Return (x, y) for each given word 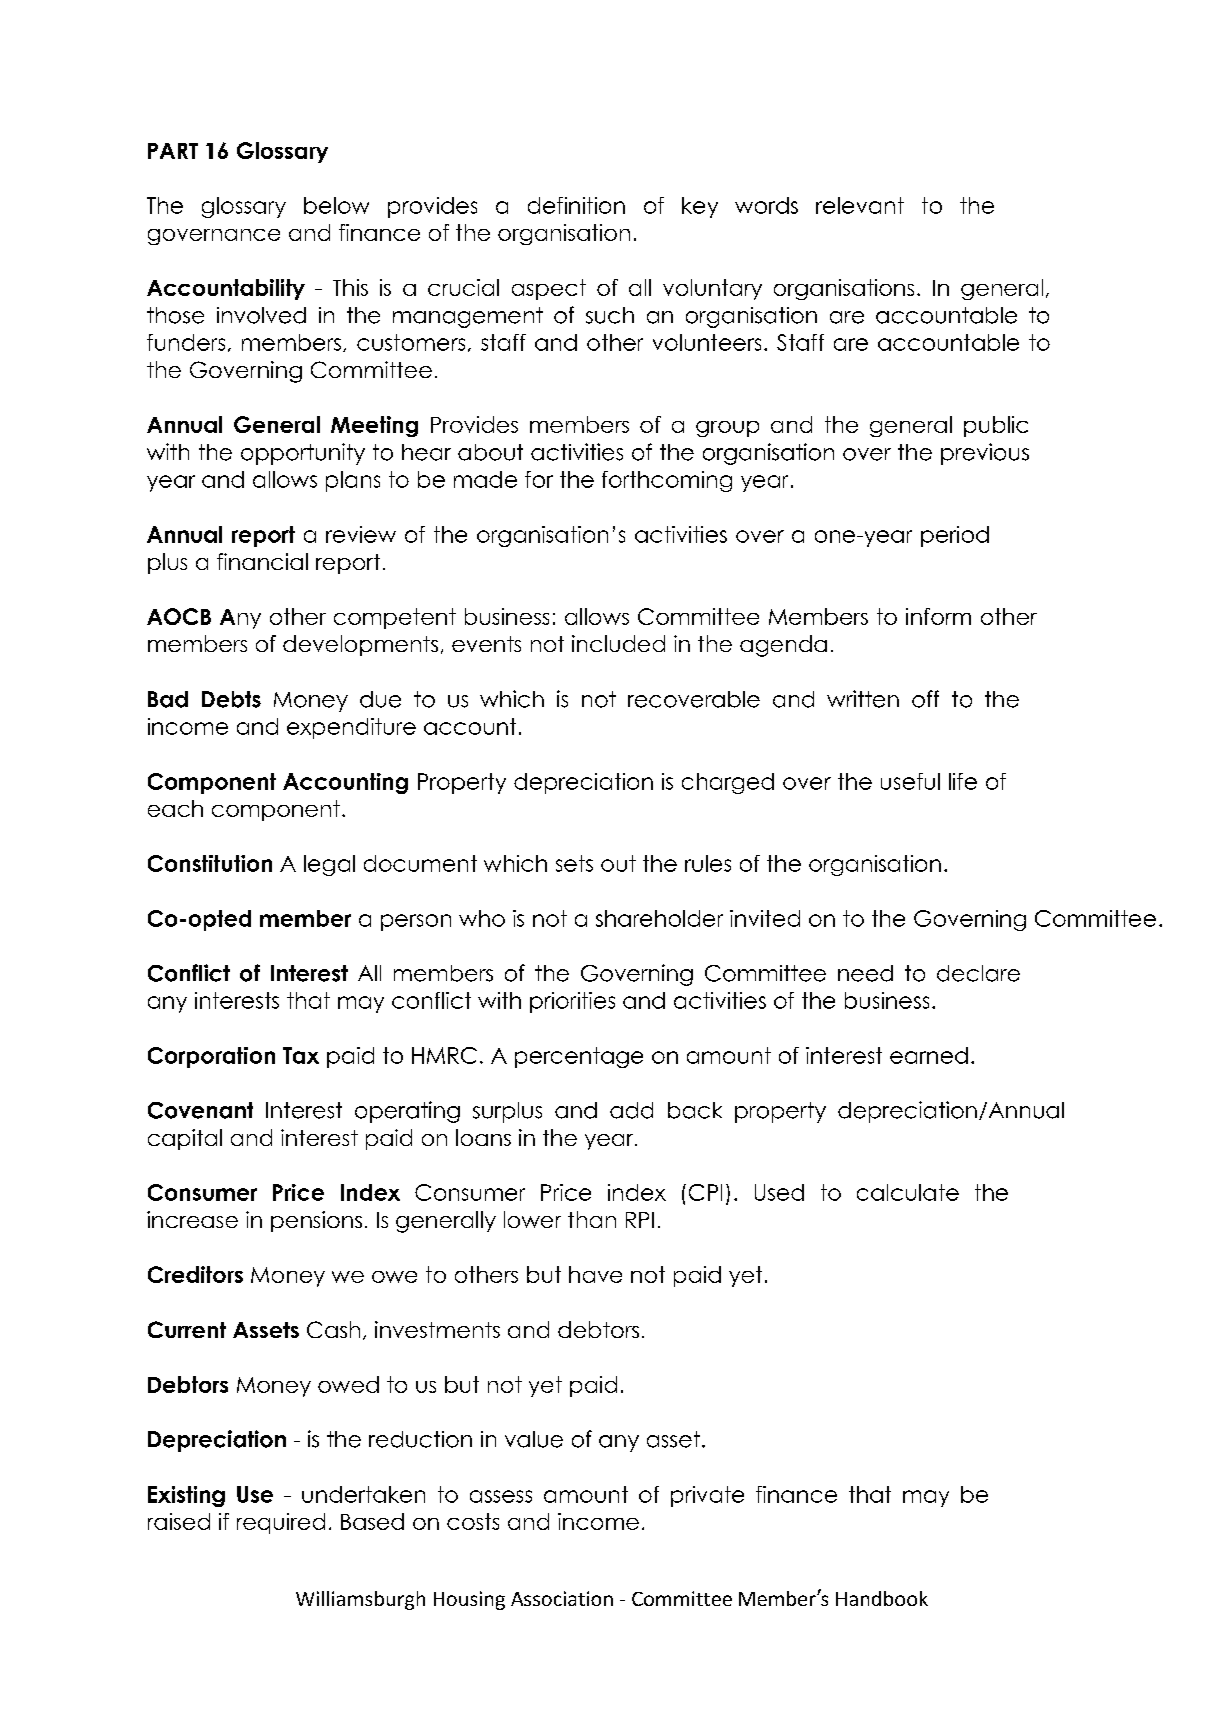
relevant (860, 205)
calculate (908, 1192)
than (592, 1219)
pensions (316, 1221)
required (281, 1523)
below (336, 205)
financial (262, 561)
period (955, 536)
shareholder (659, 918)
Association (562, 1598)
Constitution (210, 863)
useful (910, 781)
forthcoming (667, 481)
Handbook (882, 1598)
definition (576, 205)
